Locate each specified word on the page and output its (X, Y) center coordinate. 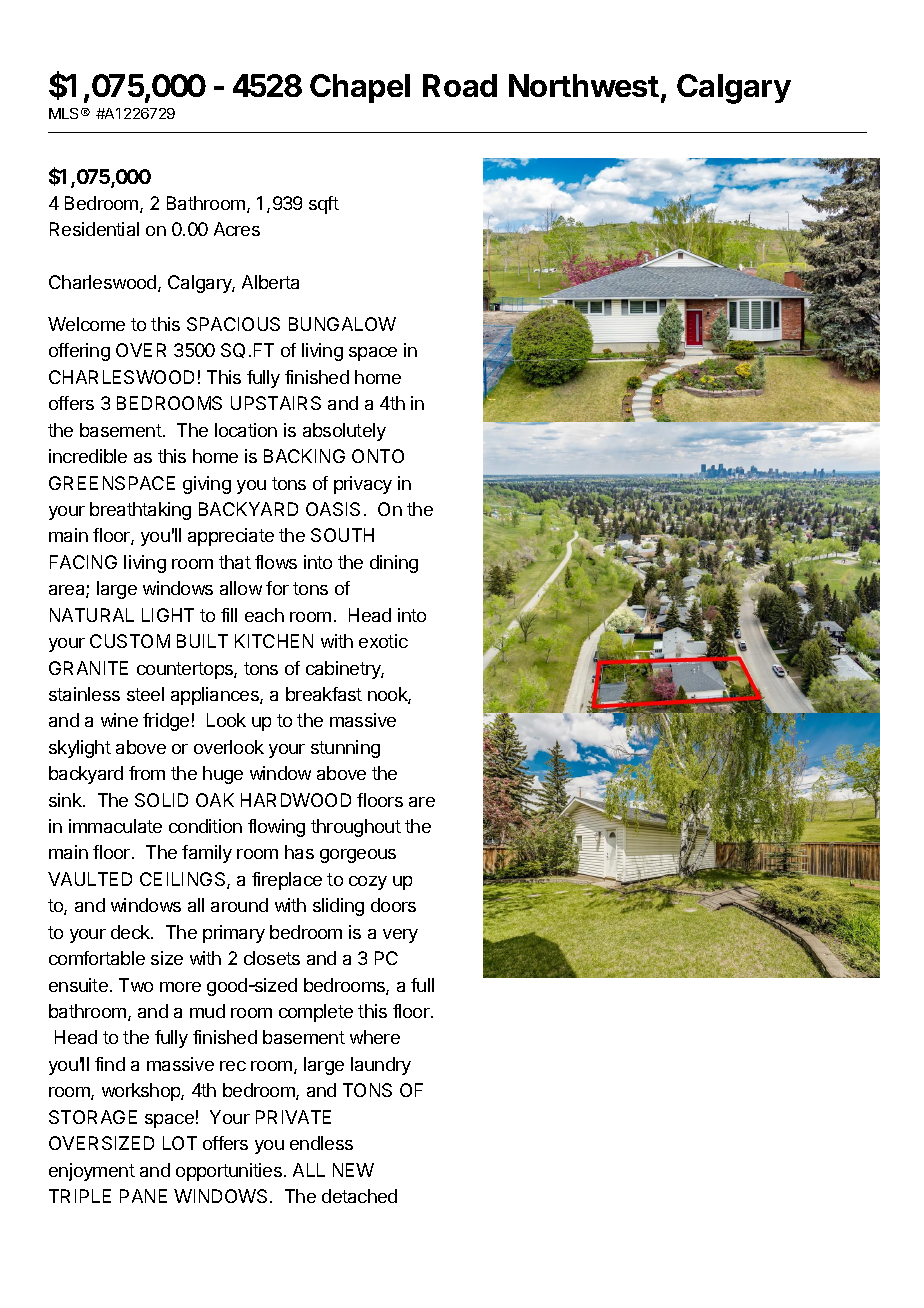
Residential (94, 229)
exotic (383, 641)
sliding (338, 907)
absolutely (344, 432)
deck (131, 932)
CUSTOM (130, 641)
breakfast (324, 694)
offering (79, 352)
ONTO (378, 456)
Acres (237, 229)
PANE (143, 1196)
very (400, 936)
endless (321, 1143)
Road (460, 85)
